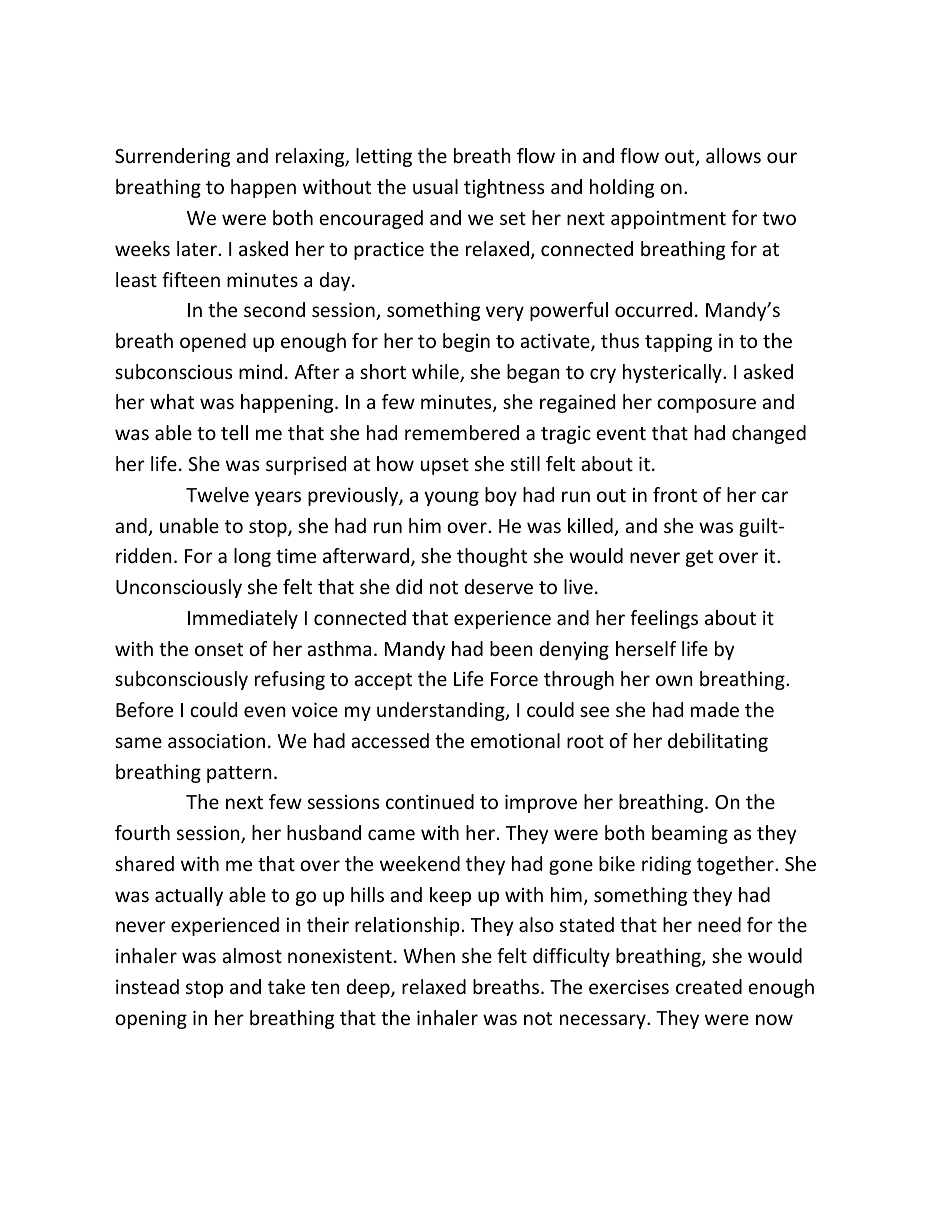 The width and height of the screenshot is (932, 1219). I want to click on instead, so click(147, 986).
